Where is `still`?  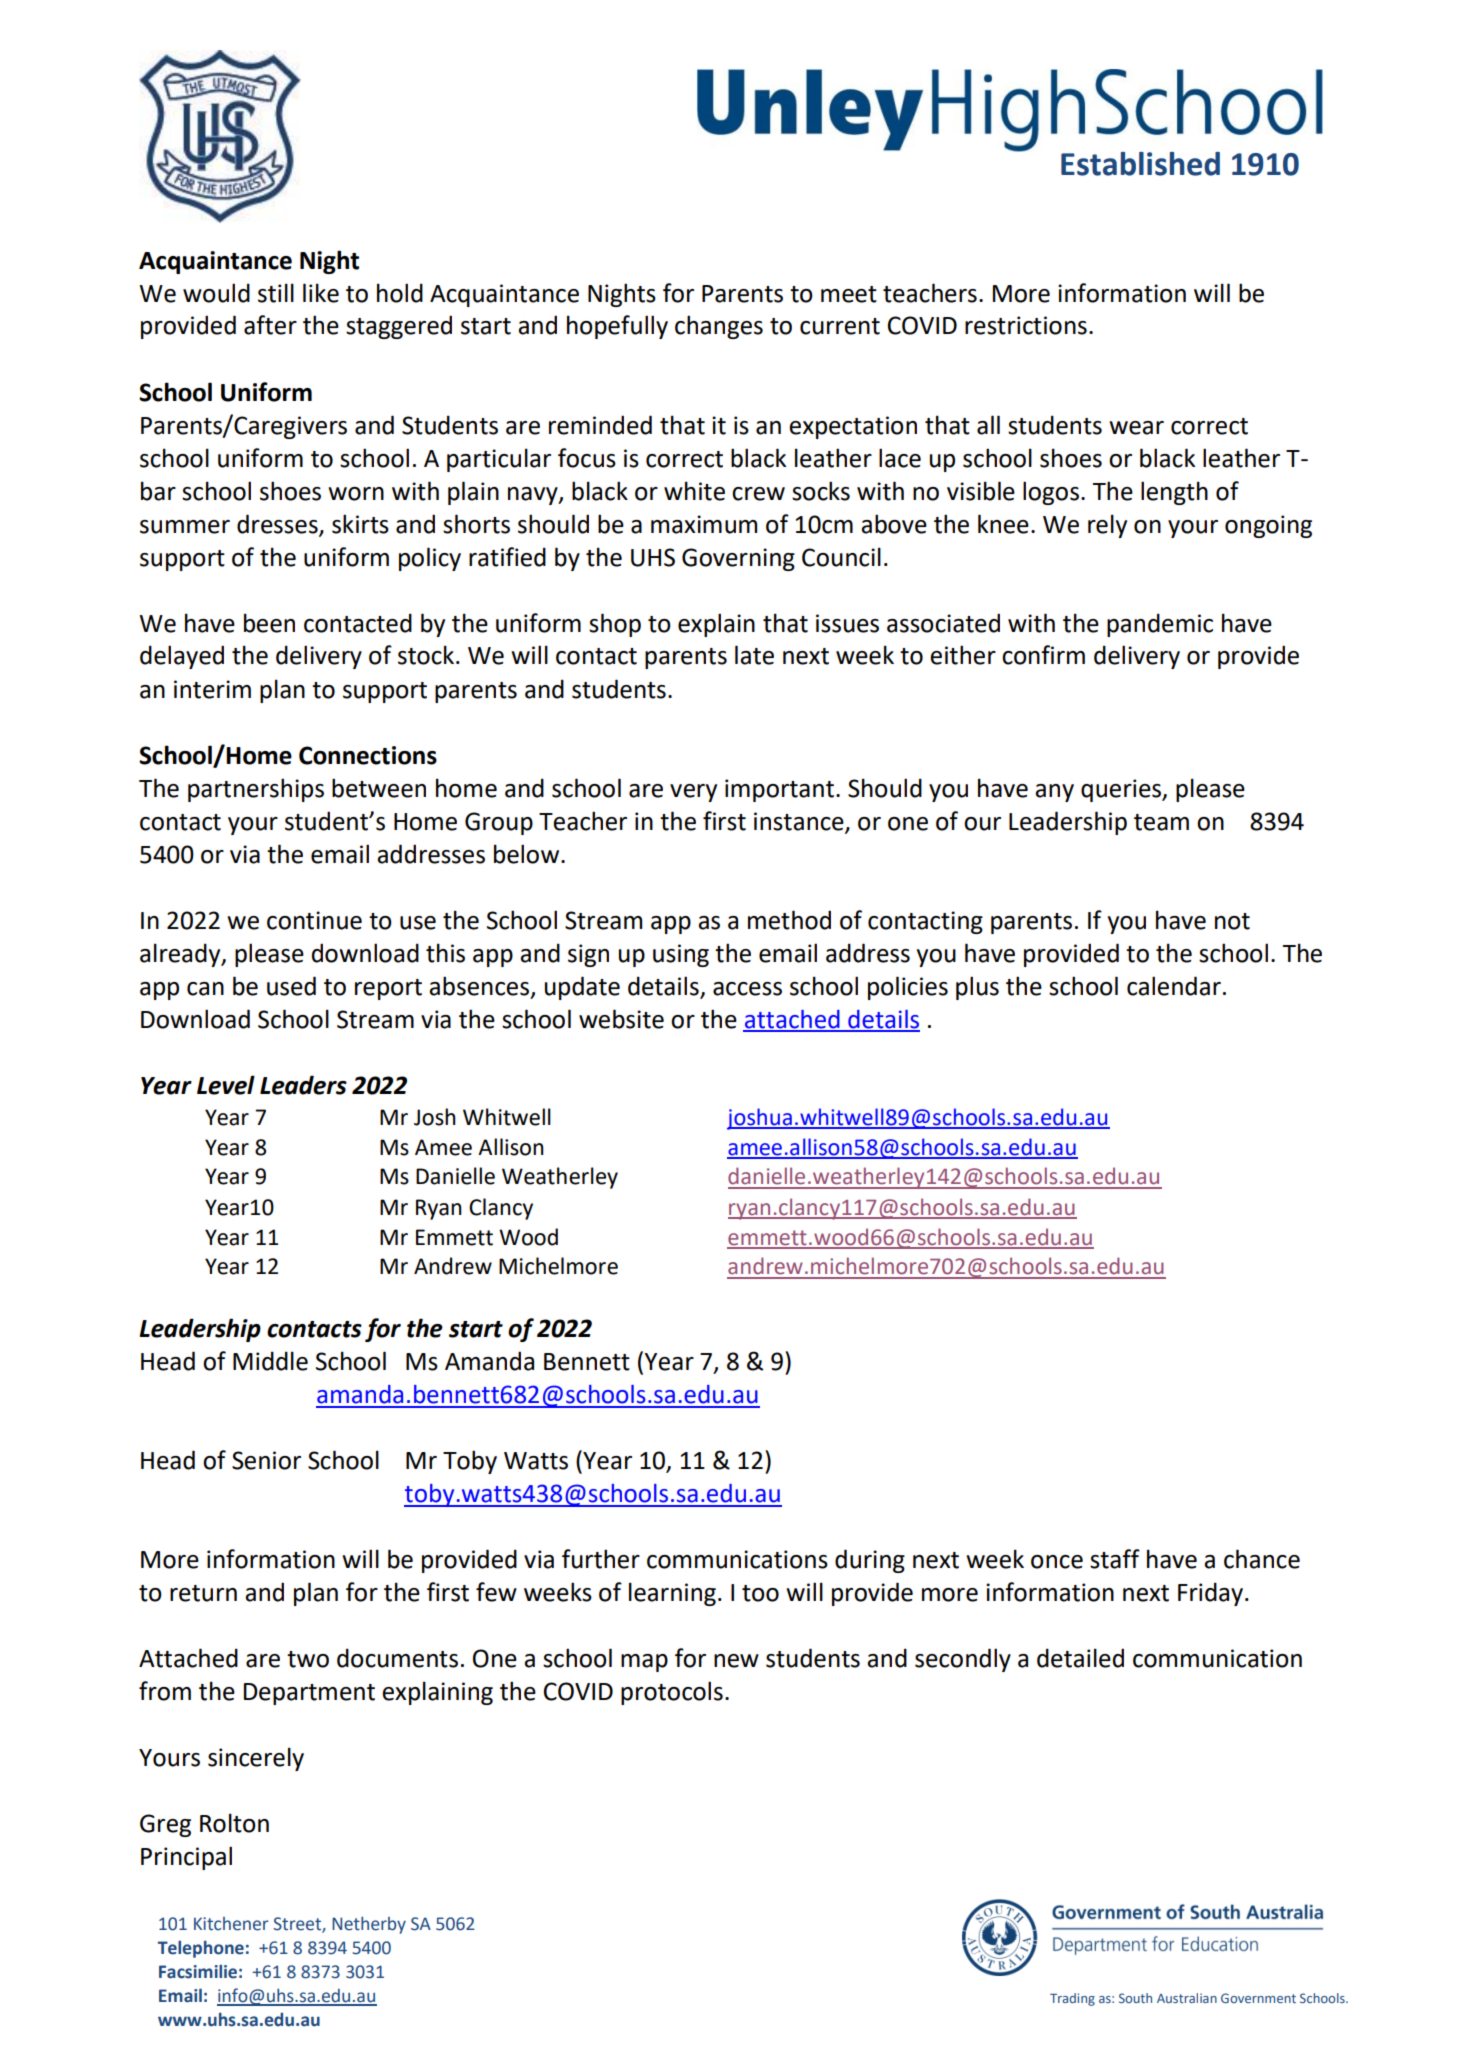
still is located at coordinates (276, 293).
